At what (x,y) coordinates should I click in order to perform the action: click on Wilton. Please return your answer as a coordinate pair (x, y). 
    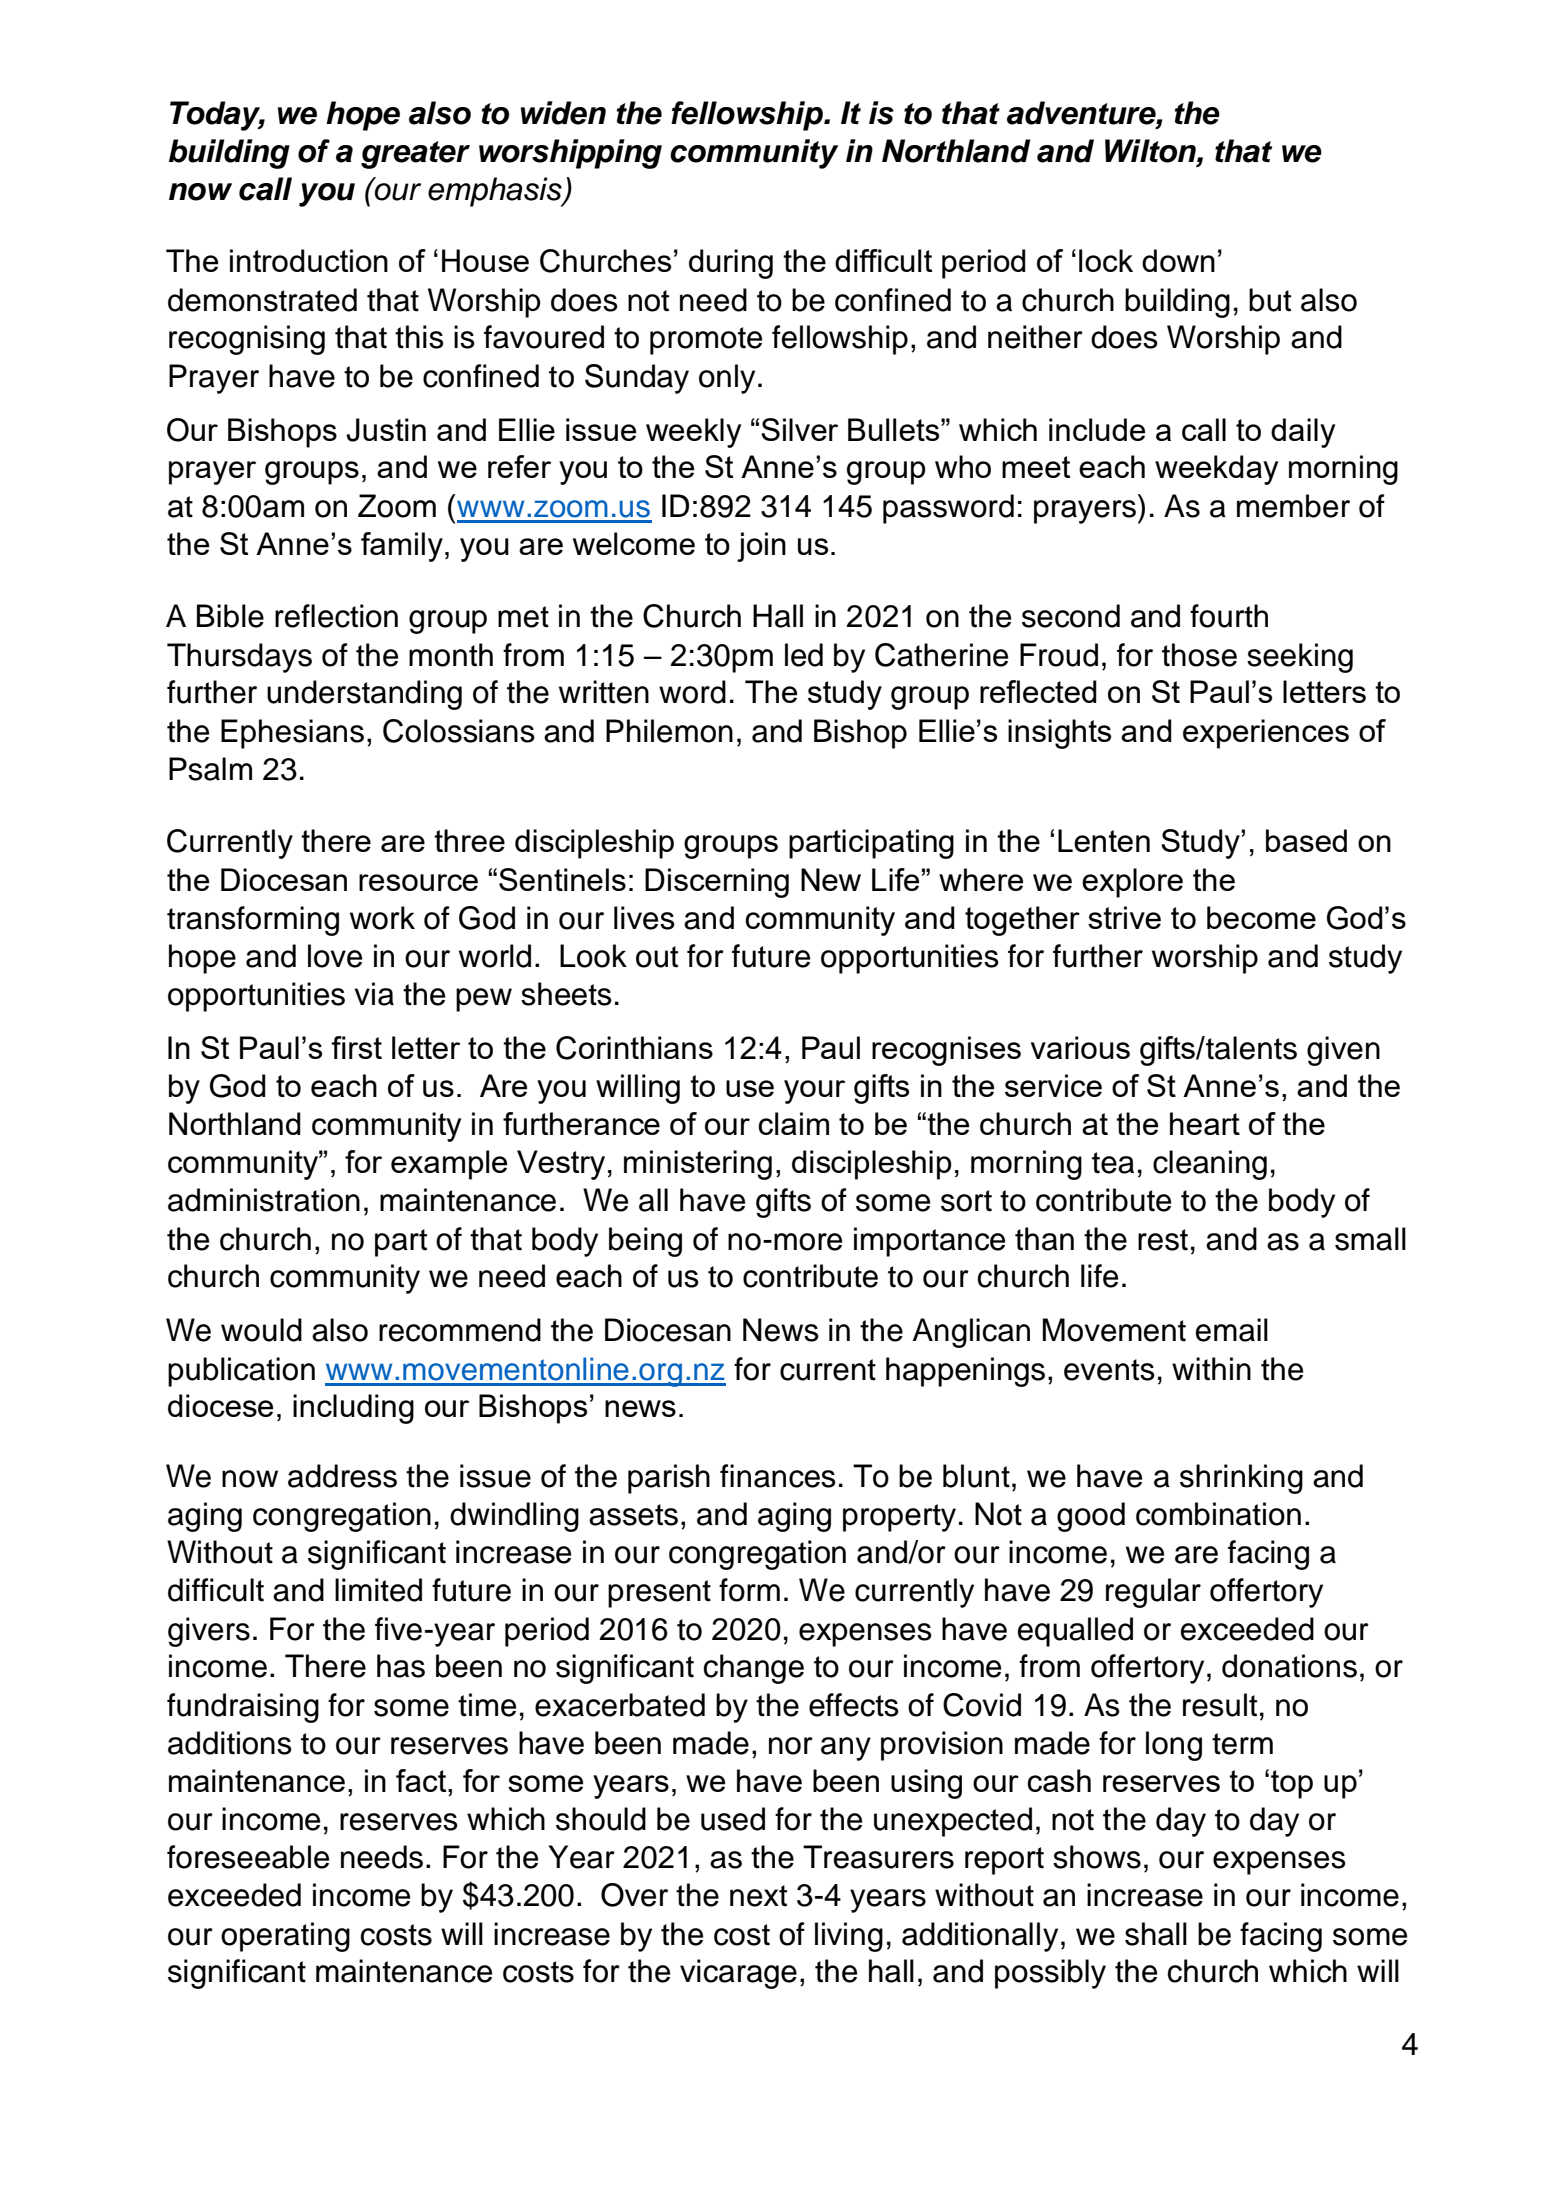
    Looking at the image, I should click on (1151, 152).
